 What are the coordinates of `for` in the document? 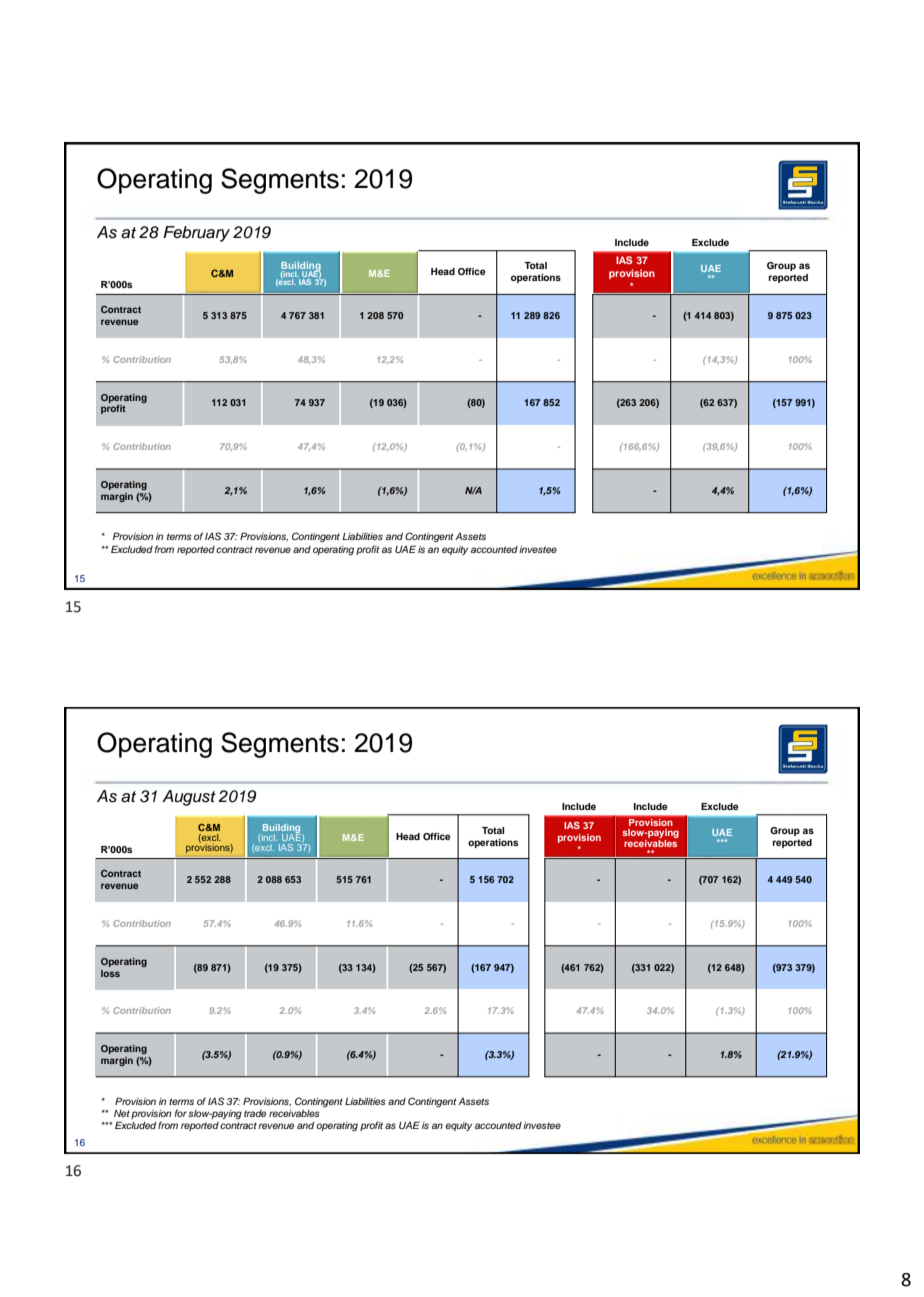 It's located at (181, 1113).
